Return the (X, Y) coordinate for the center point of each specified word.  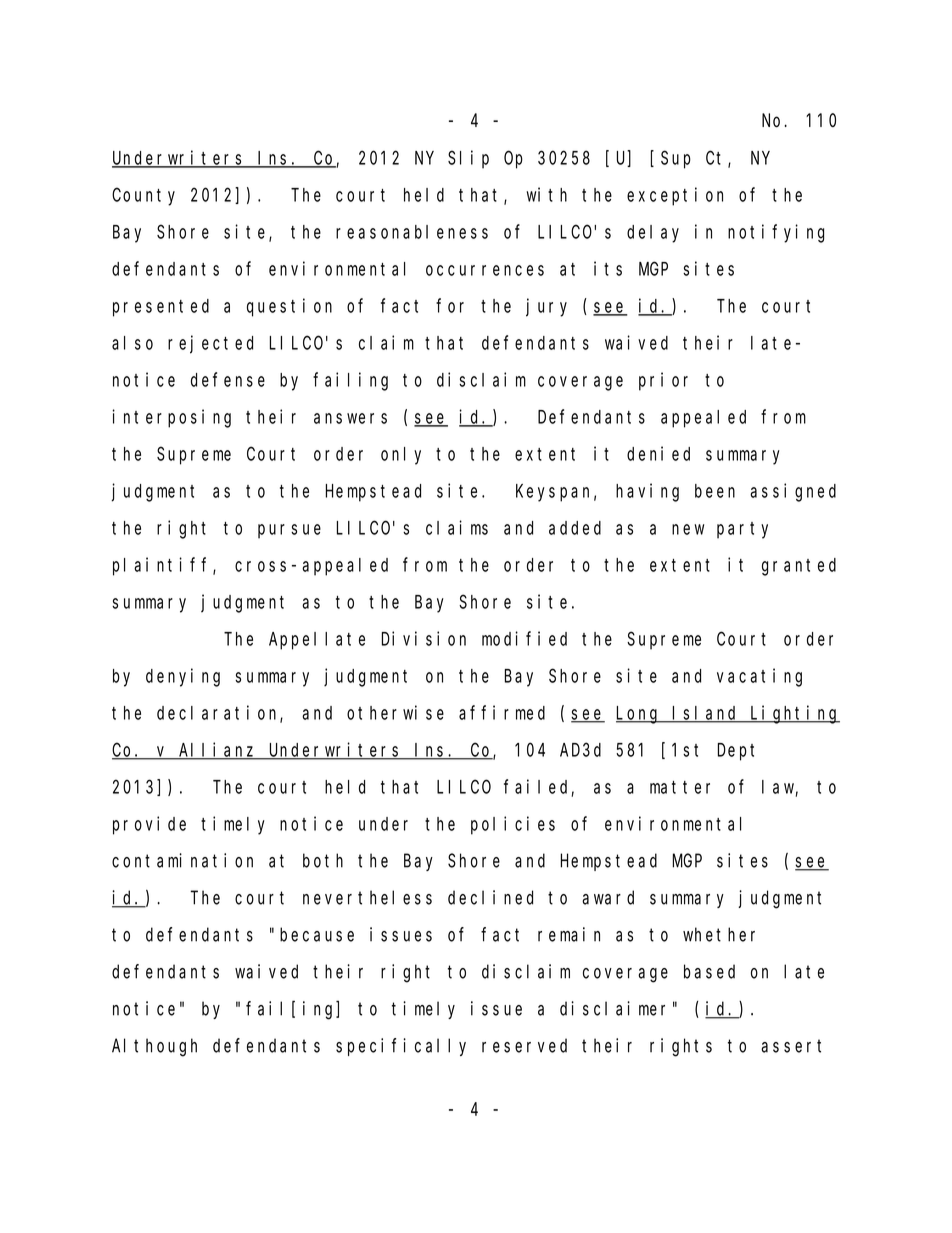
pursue (289, 531)
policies (513, 825)
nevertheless (367, 897)
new (688, 529)
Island (706, 714)
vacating (759, 677)
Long (639, 715)
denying (183, 677)
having (647, 492)
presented (161, 308)
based (709, 971)
